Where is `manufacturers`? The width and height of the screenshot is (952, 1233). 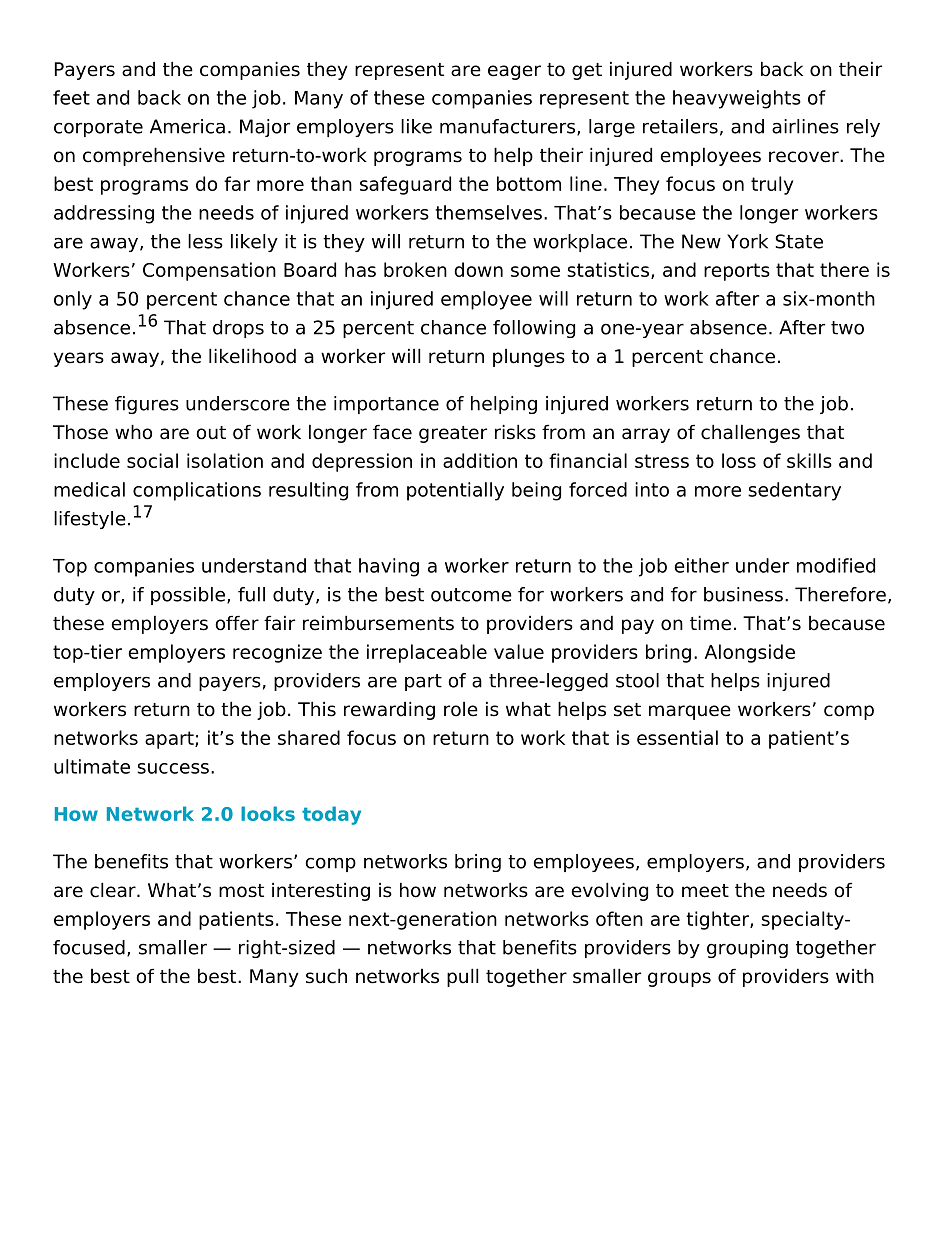
manufacturers is located at coordinates (507, 126).
